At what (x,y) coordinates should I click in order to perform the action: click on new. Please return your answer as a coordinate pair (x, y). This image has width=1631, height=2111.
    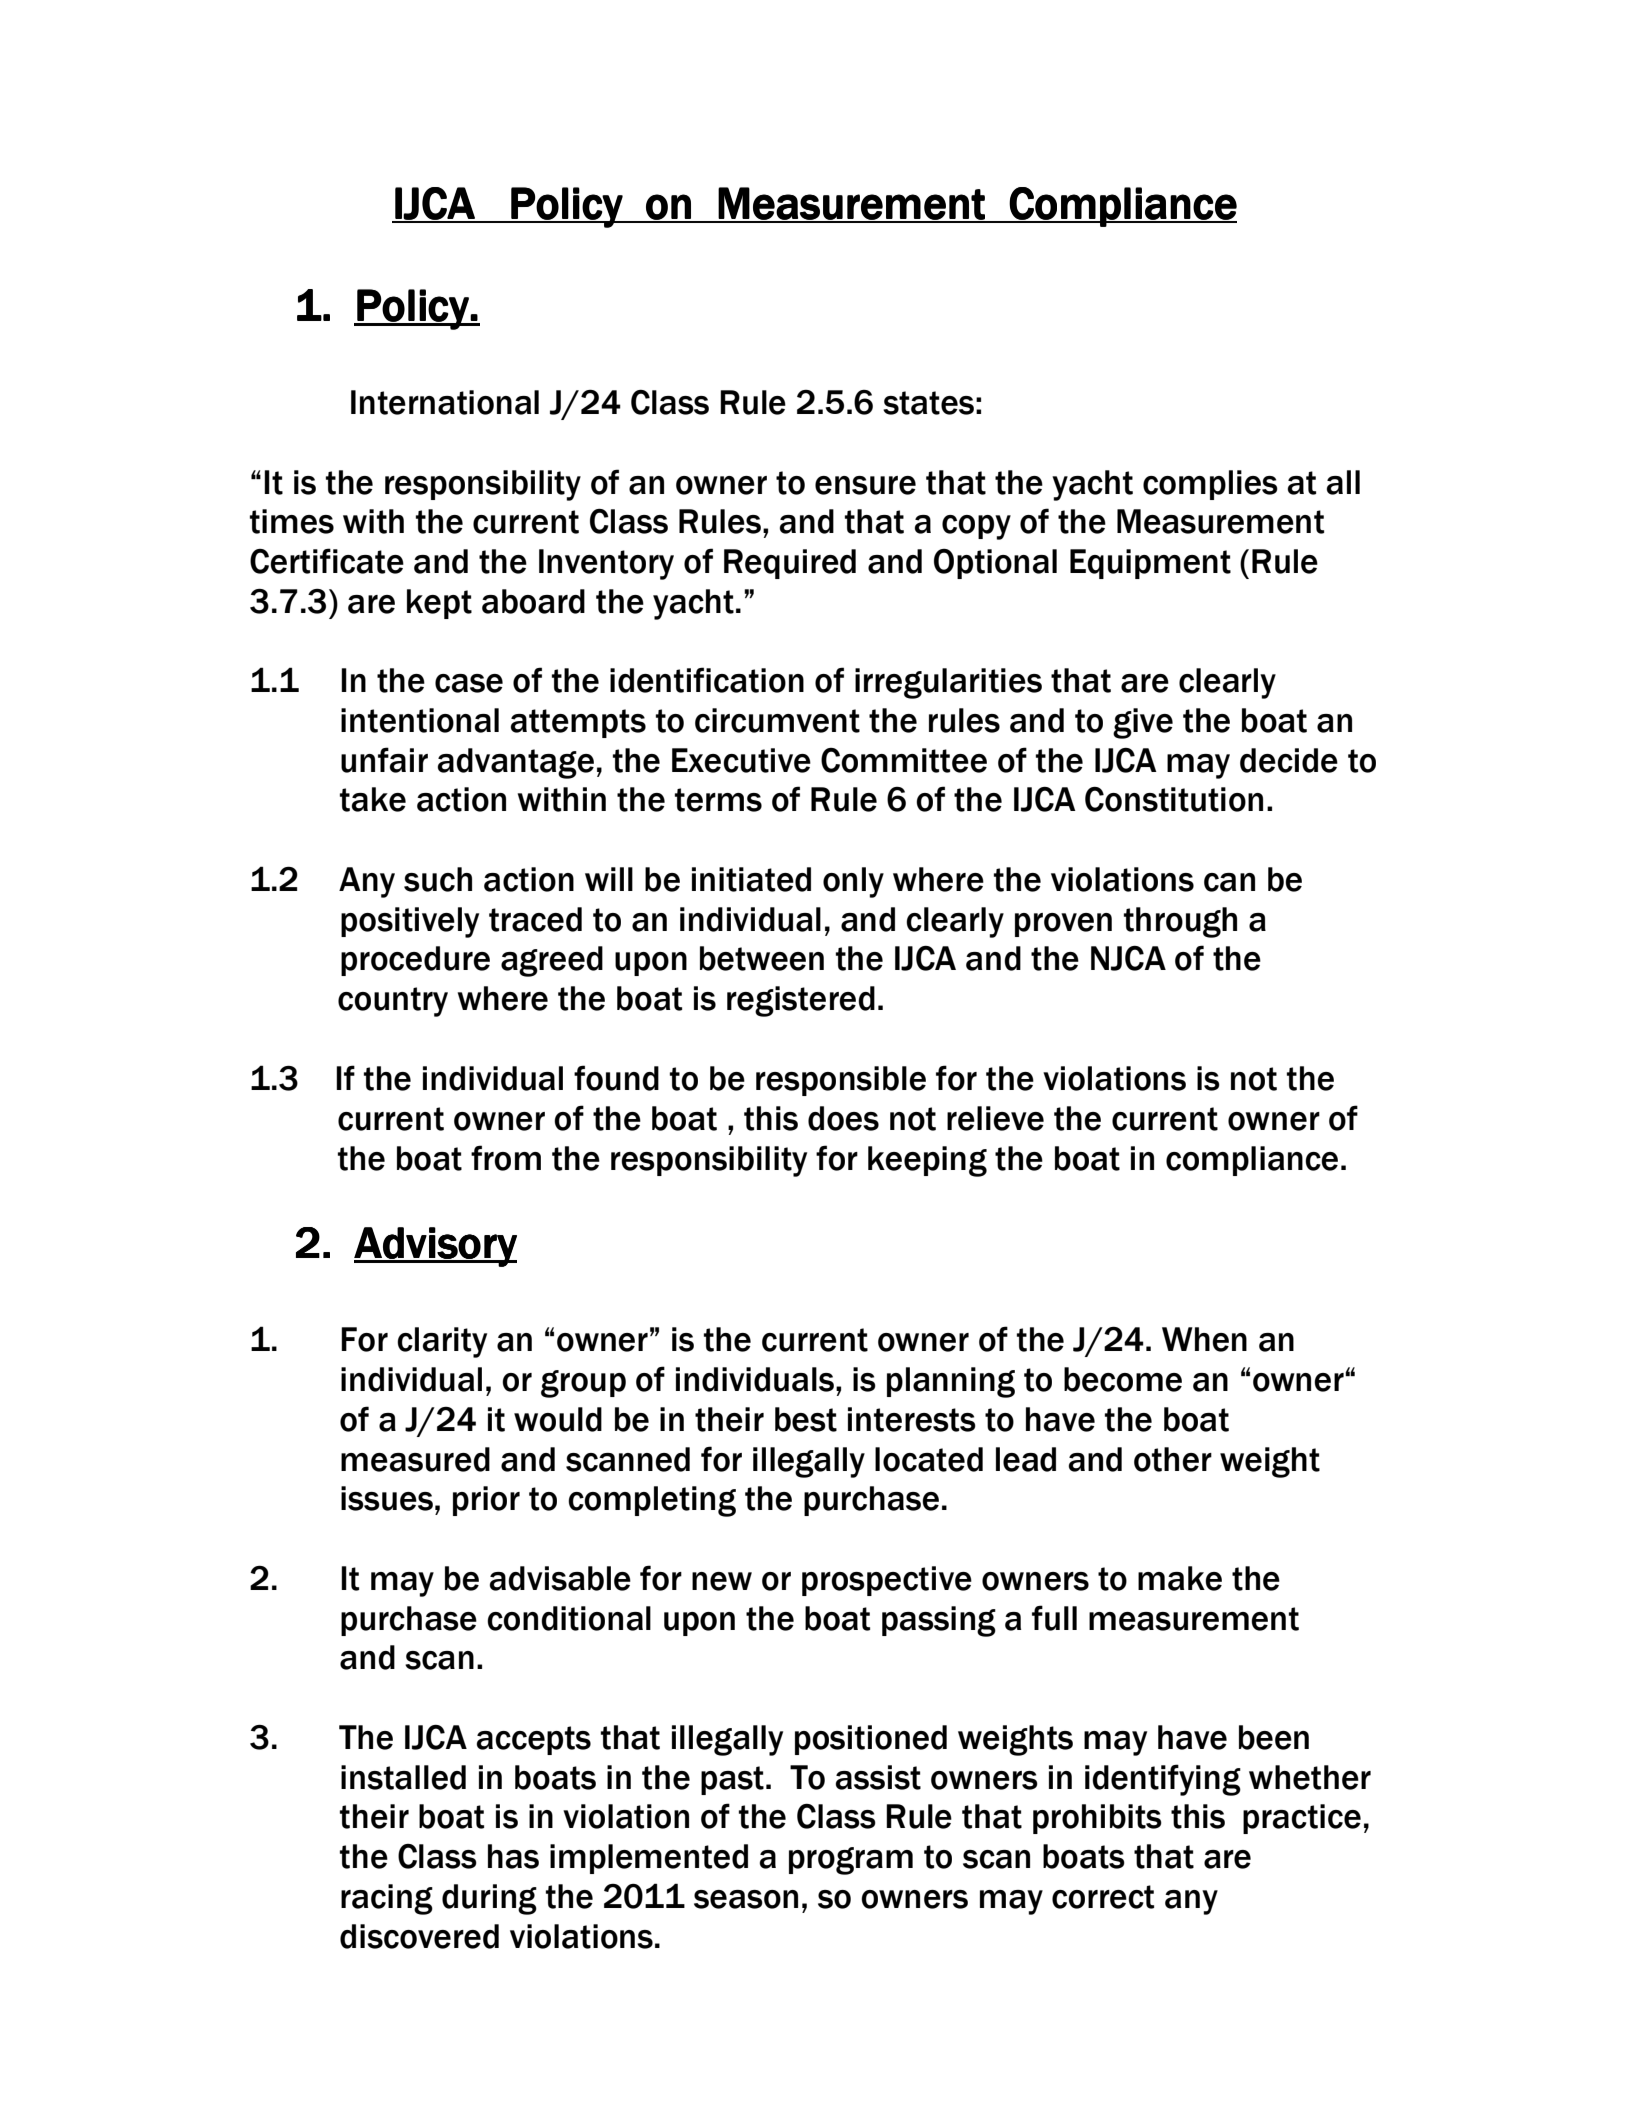
    Looking at the image, I should click on (722, 1581).
